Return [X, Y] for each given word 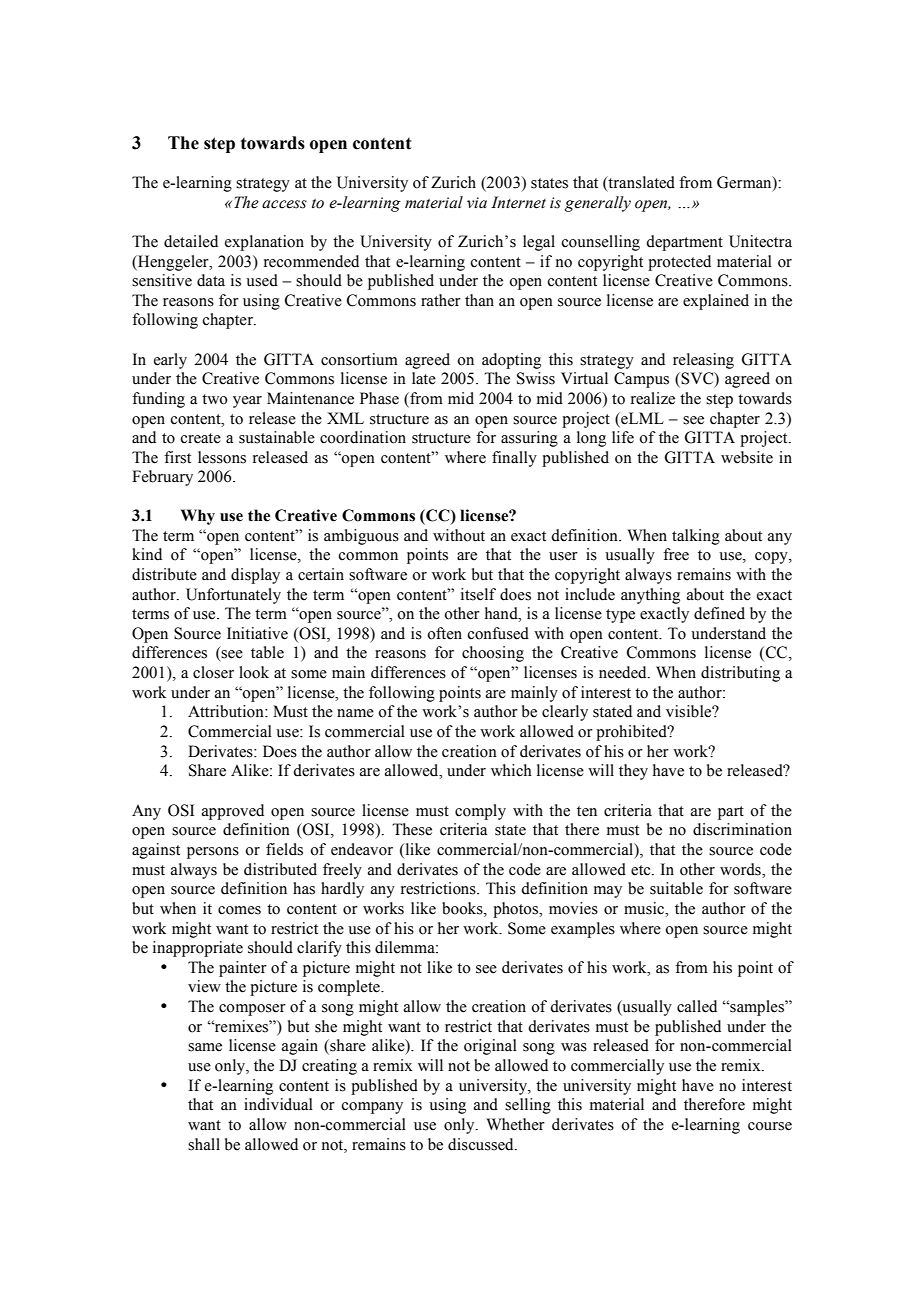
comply [480, 812]
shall [204, 1144]
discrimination [742, 829]
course [770, 1126]
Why [198, 517]
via [477, 203]
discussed [482, 1144]
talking [696, 537]
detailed [191, 241]
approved [233, 812]
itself [478, 594]
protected [679, 263]
